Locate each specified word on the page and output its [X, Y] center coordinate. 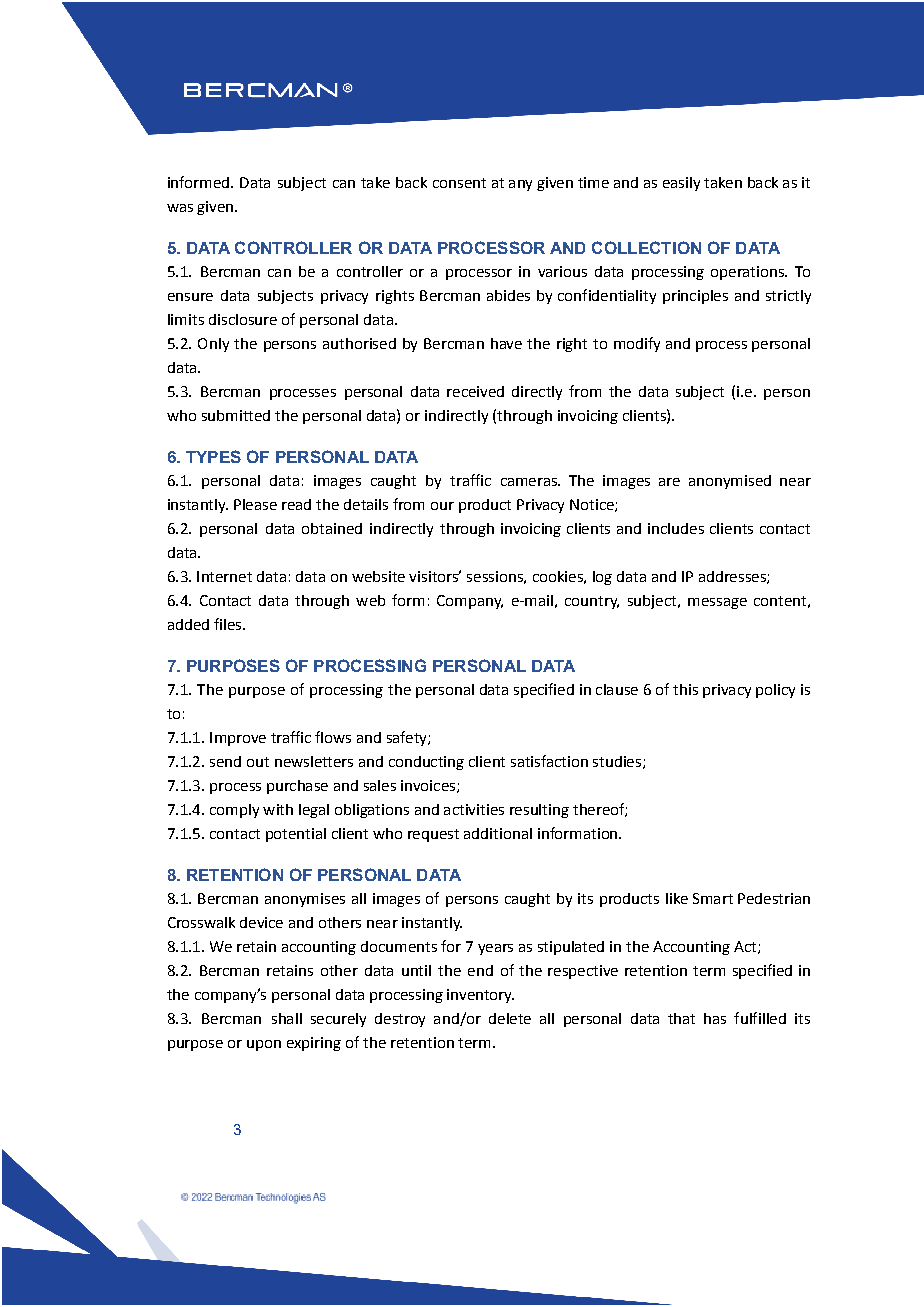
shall [287, 1018]
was [180, 208]
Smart [713, 898]
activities [474, 809]
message [717, 603]
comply [234, 811]
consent [459, 183]
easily [681, 184]
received [475, 391]
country [592, 602]
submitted [236, 415]
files [229, 624]
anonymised [730, 482]
